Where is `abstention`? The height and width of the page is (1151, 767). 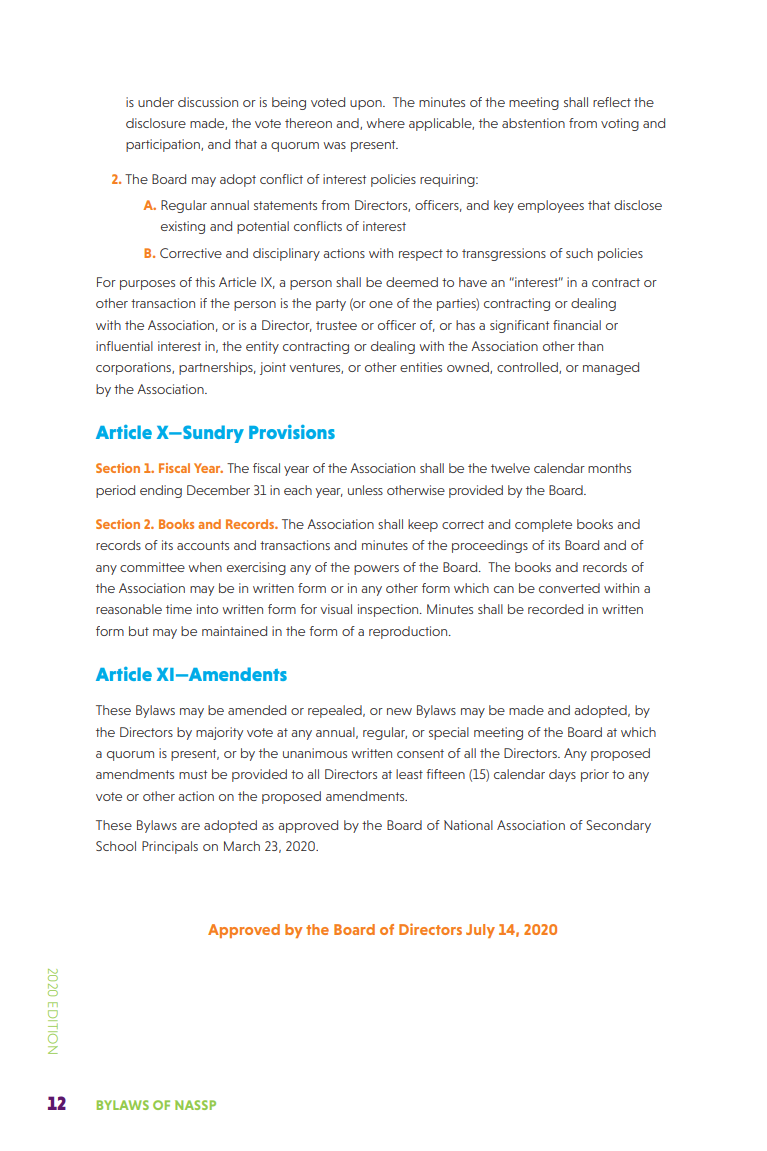 abstention is located at coordinates (533, 123).
